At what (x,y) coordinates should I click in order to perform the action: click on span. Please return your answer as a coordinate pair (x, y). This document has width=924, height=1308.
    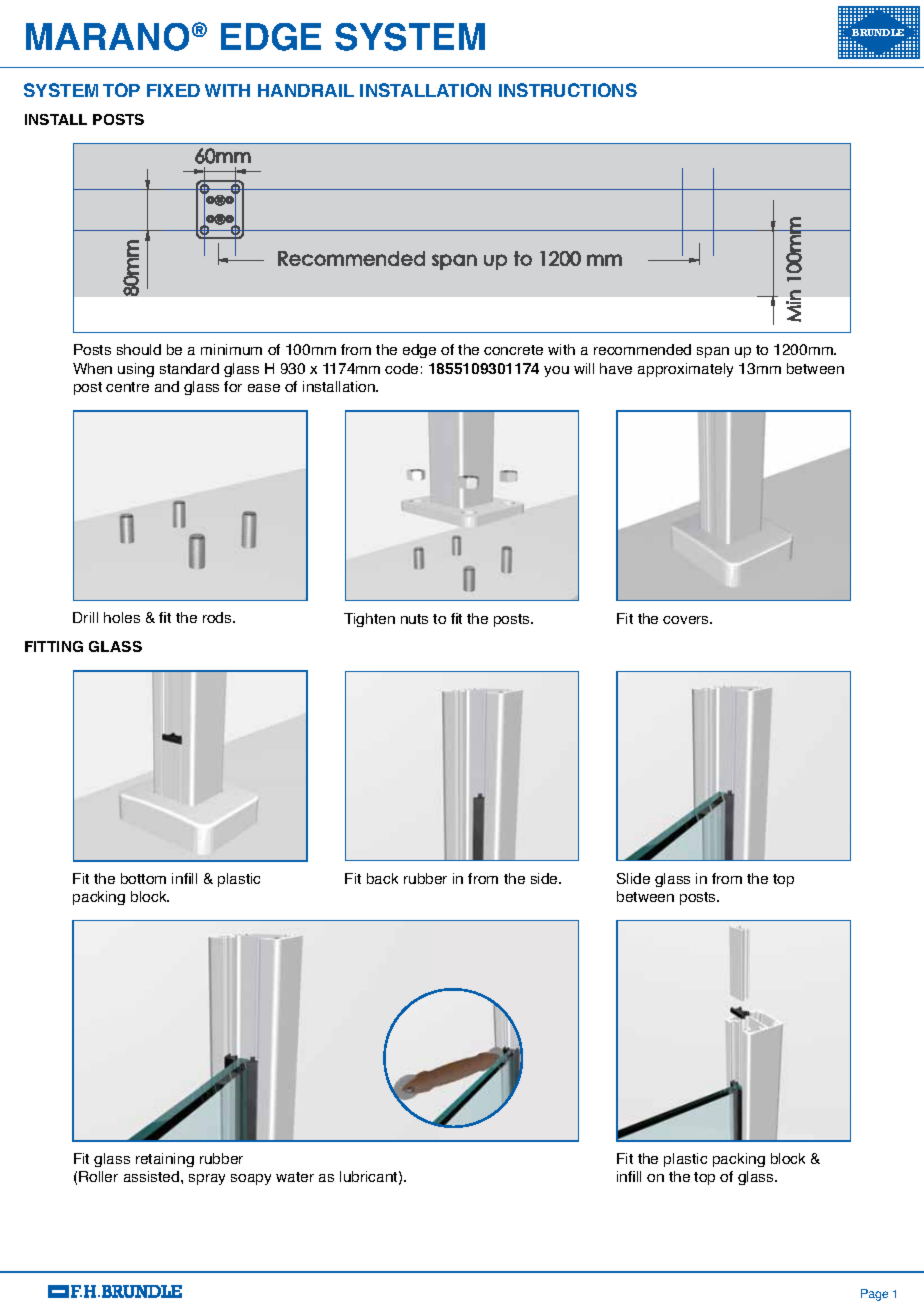
    Looking at the image, I should click on (713, 352).
